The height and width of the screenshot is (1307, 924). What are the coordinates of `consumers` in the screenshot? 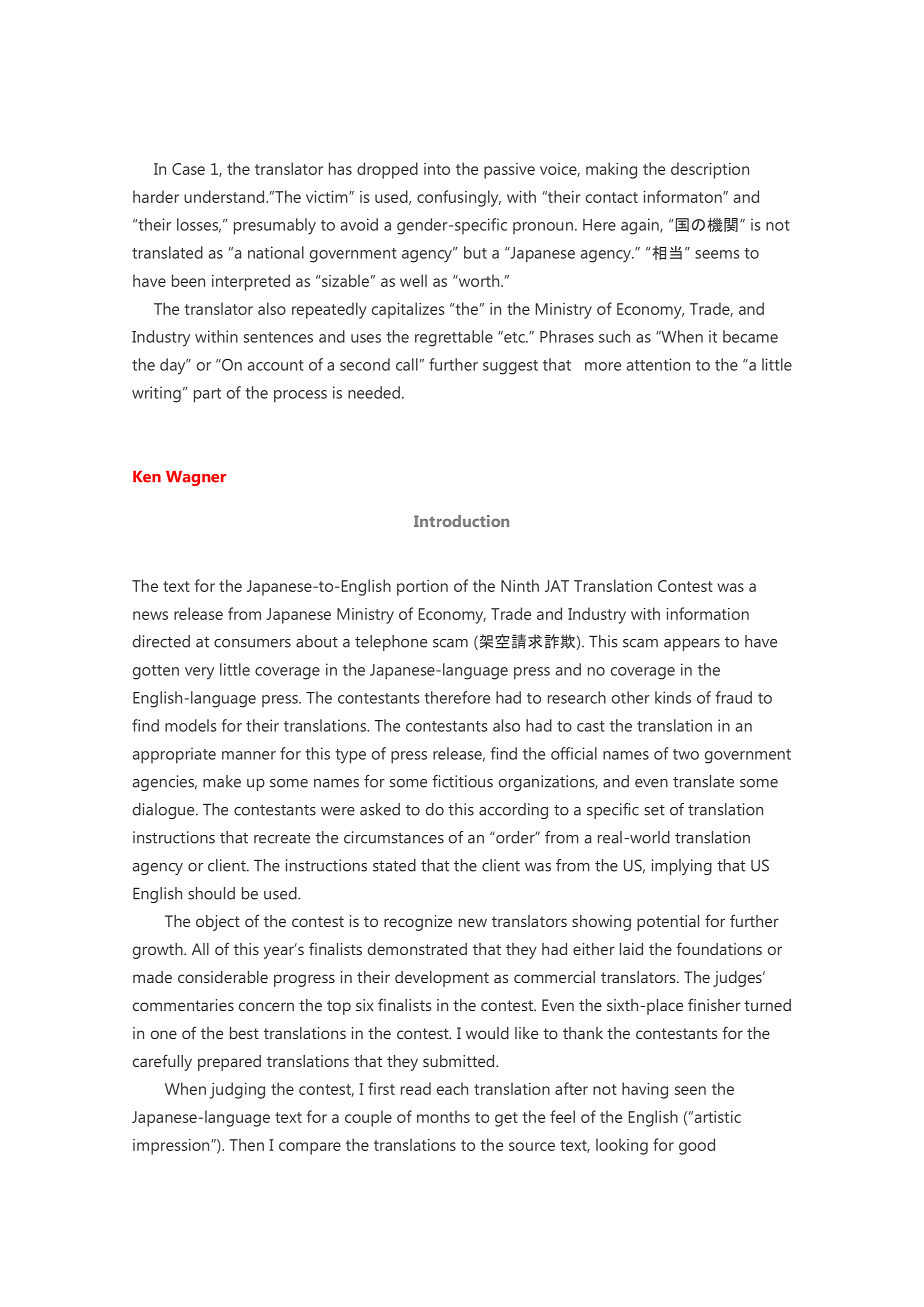 It's located at (252, 643).
